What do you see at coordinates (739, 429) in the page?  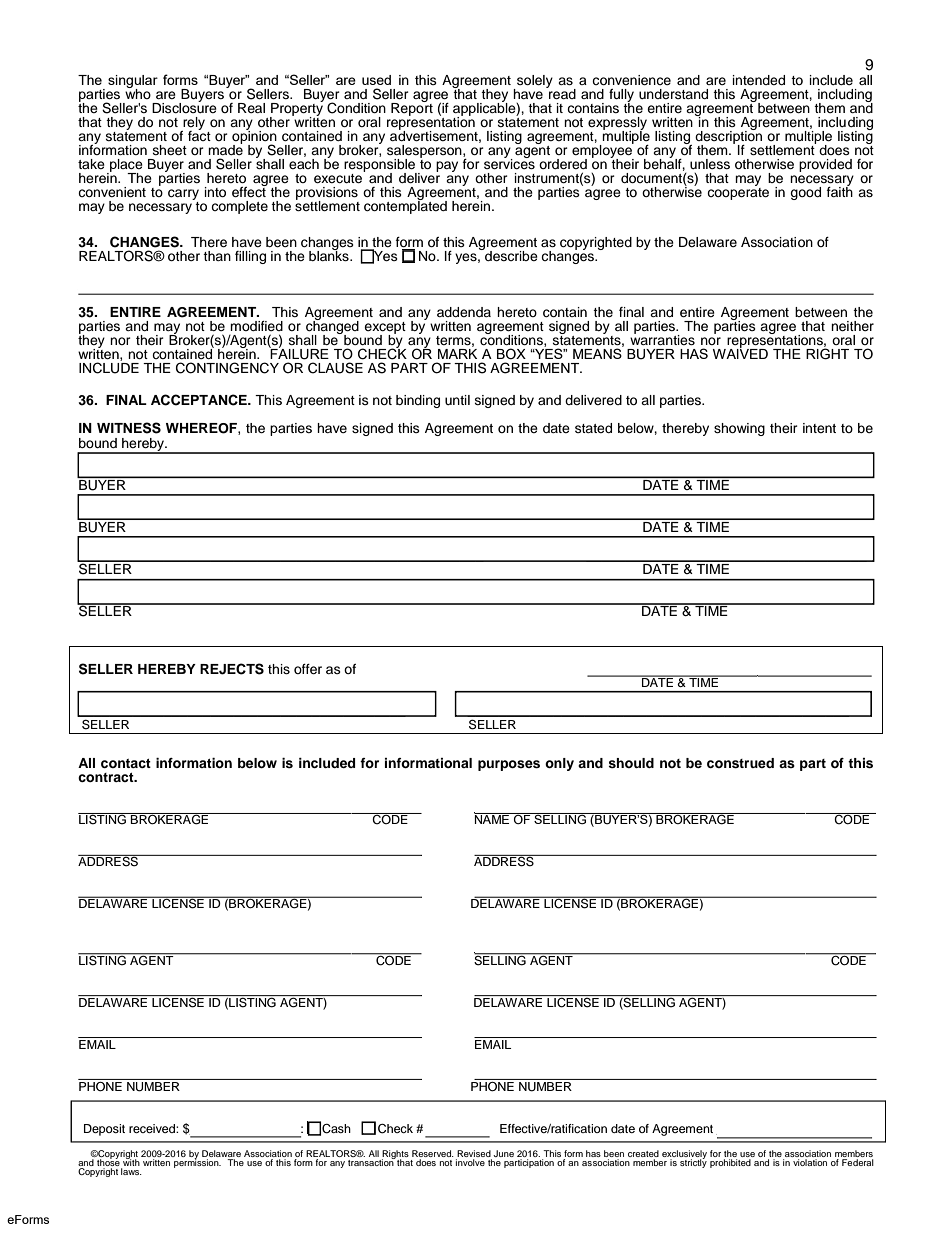 I see `showing` at bounding box center [739, 429].
